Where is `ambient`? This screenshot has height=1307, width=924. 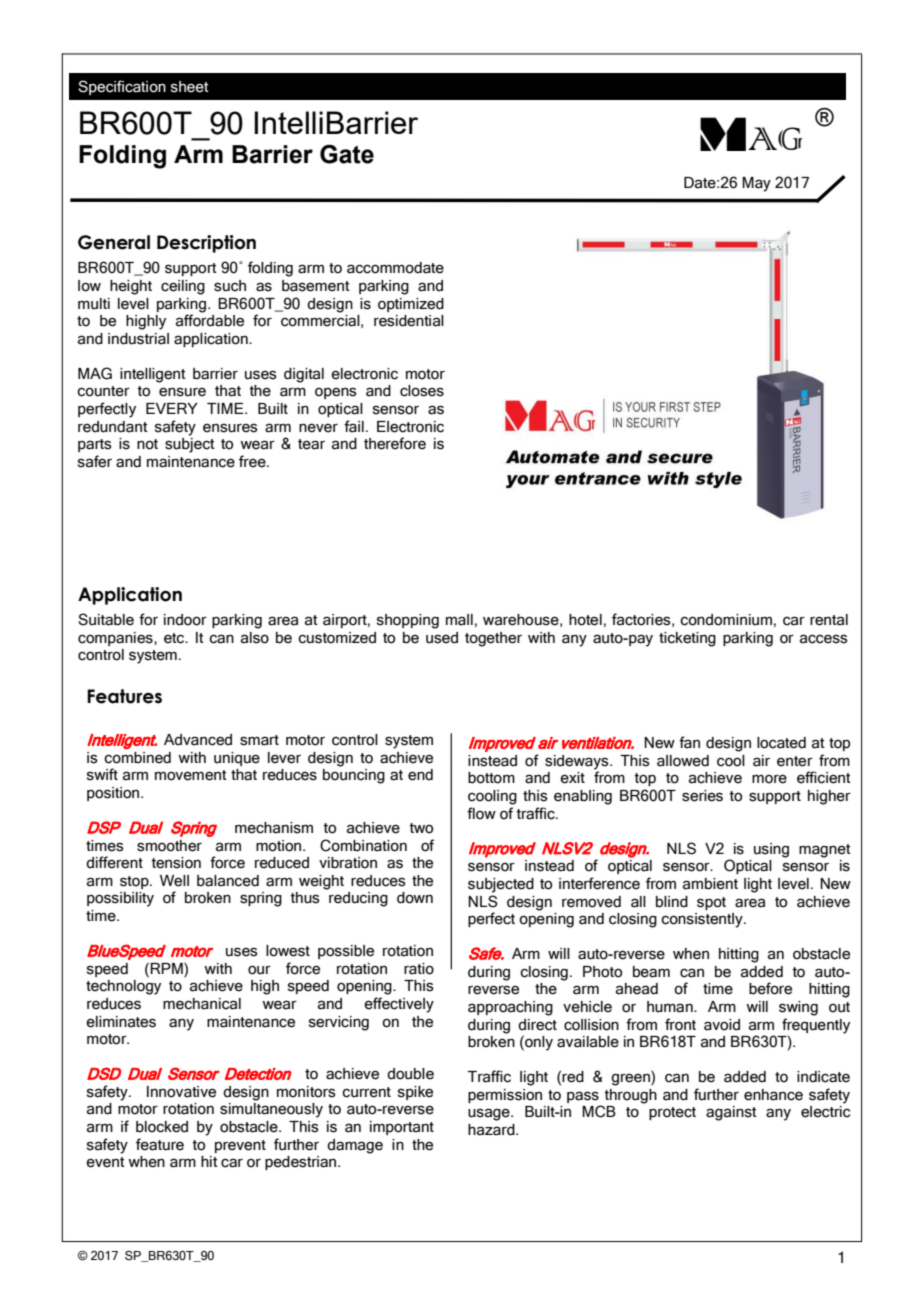 ambient is located at coordinates (710, 884).
